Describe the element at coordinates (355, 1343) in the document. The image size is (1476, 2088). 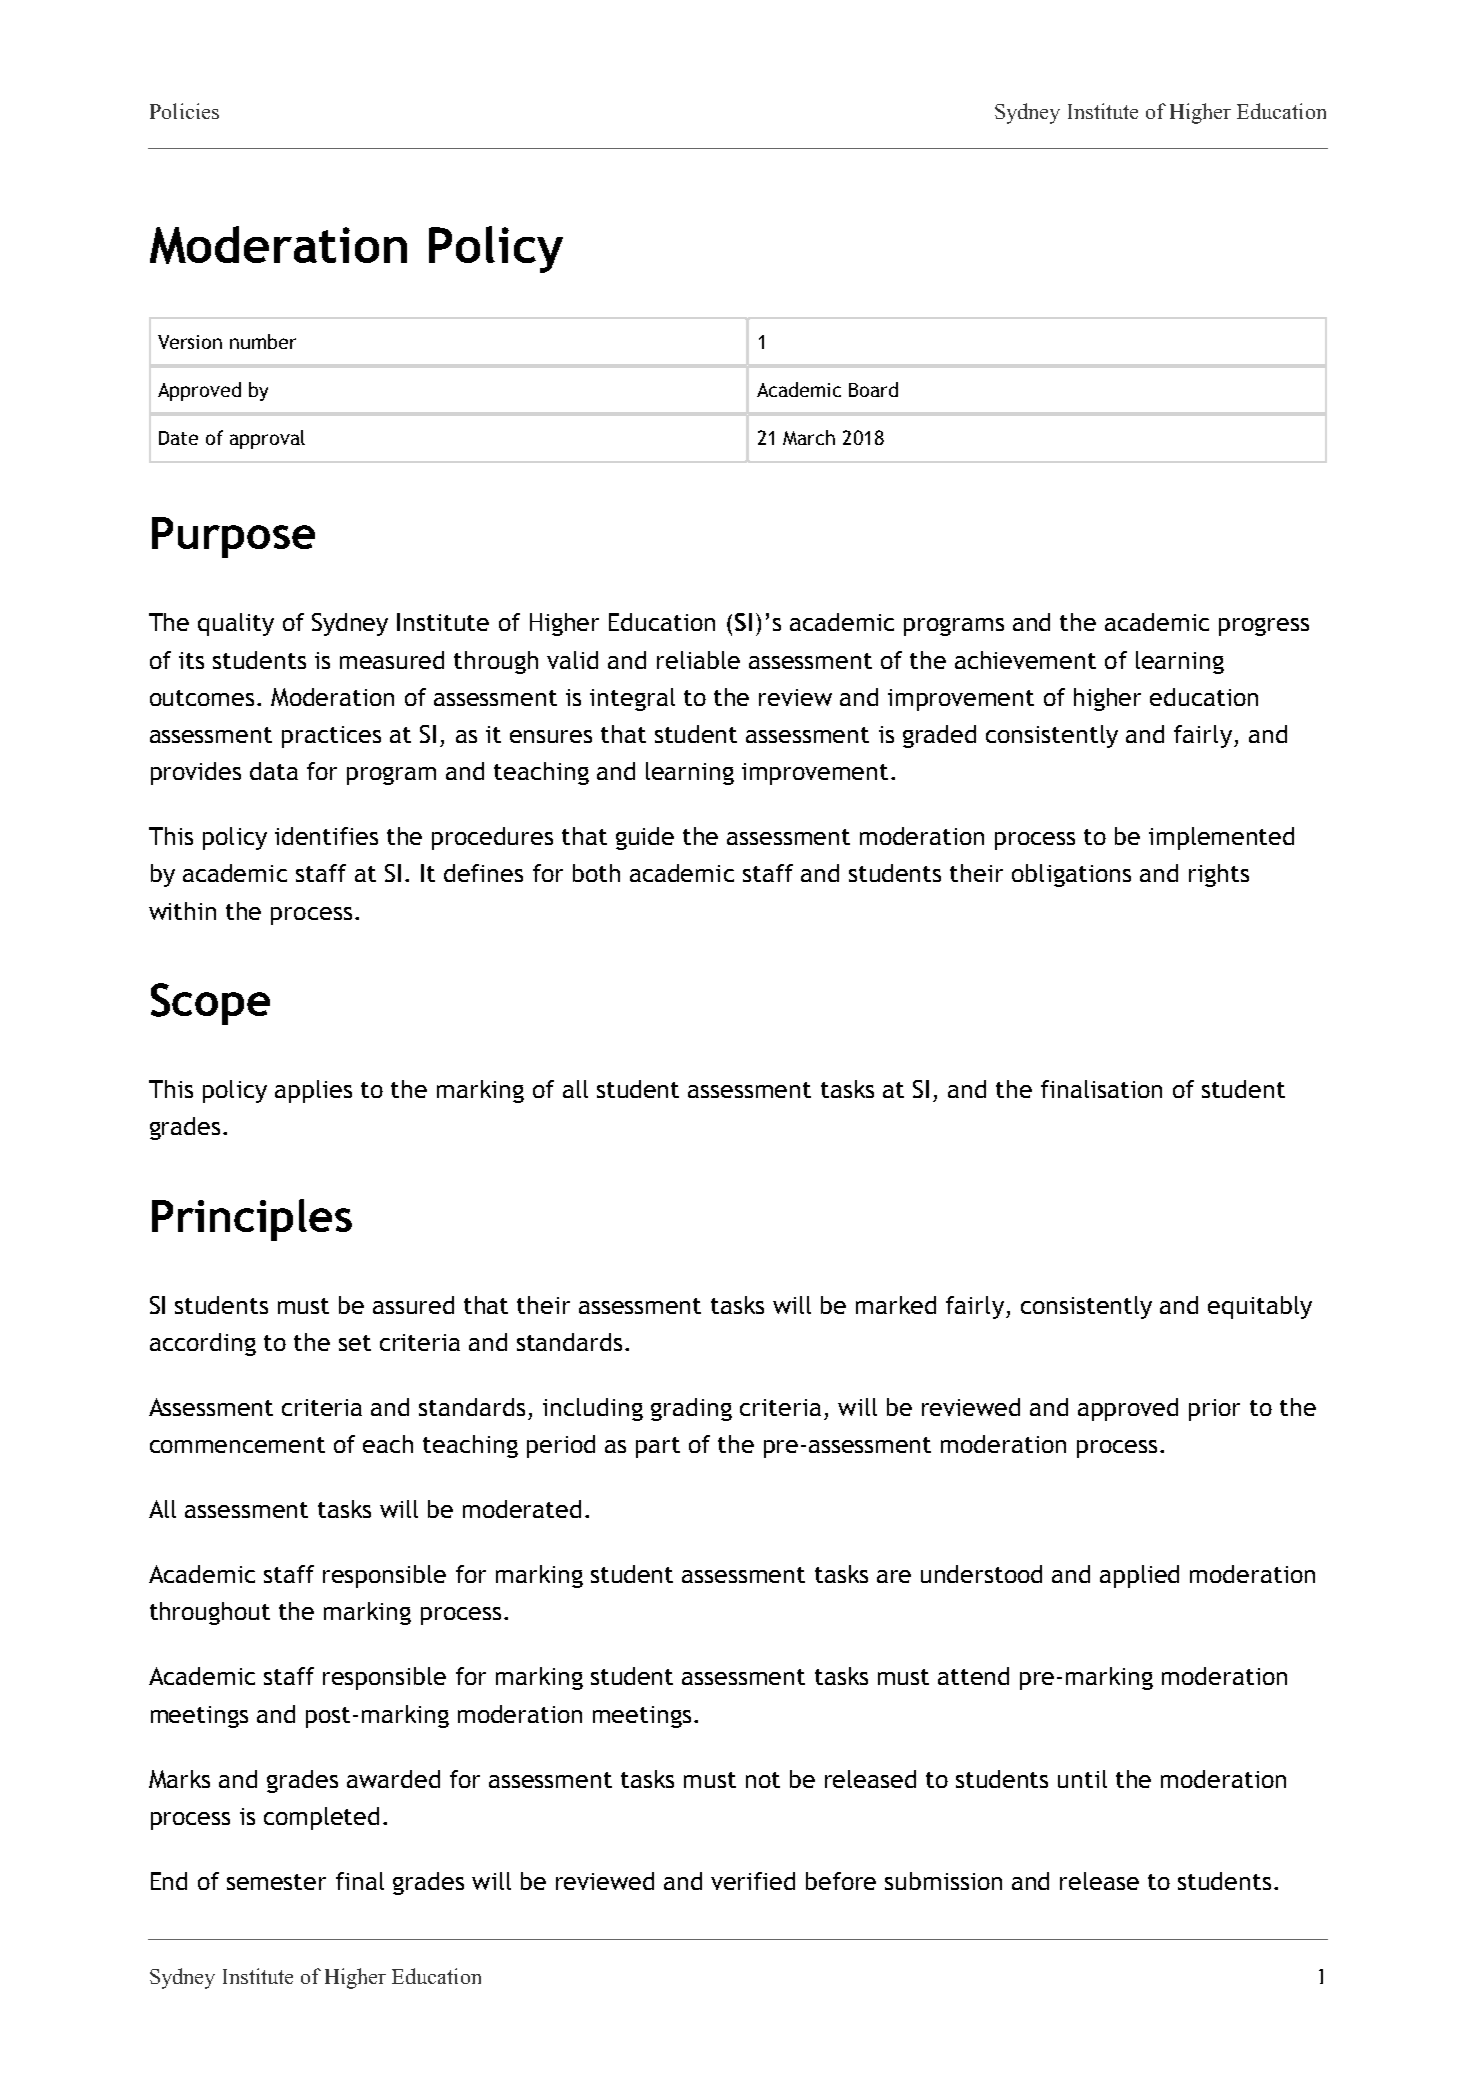
I see `set` at that location.
